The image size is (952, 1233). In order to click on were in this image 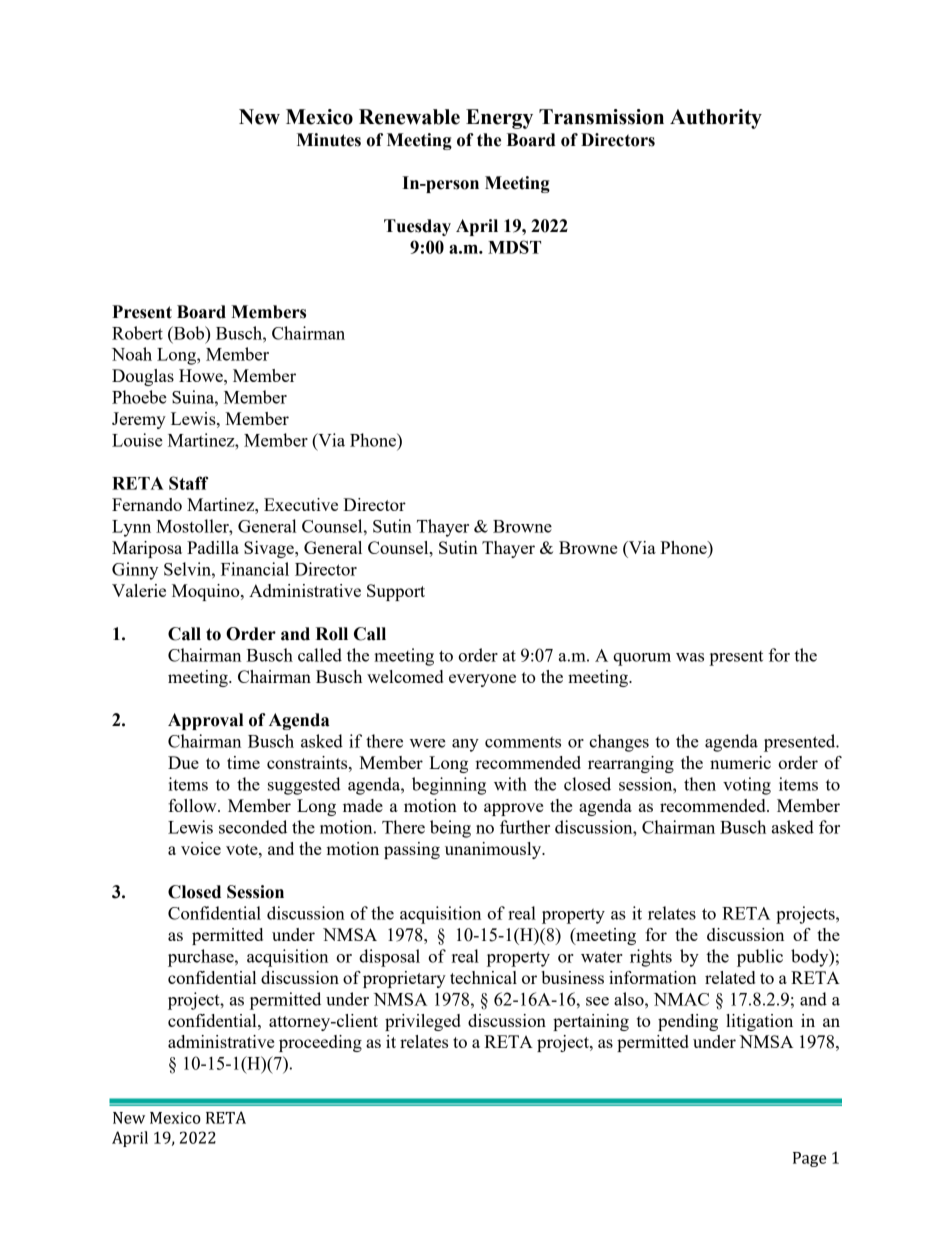, I will do `click(428, 743)`.
